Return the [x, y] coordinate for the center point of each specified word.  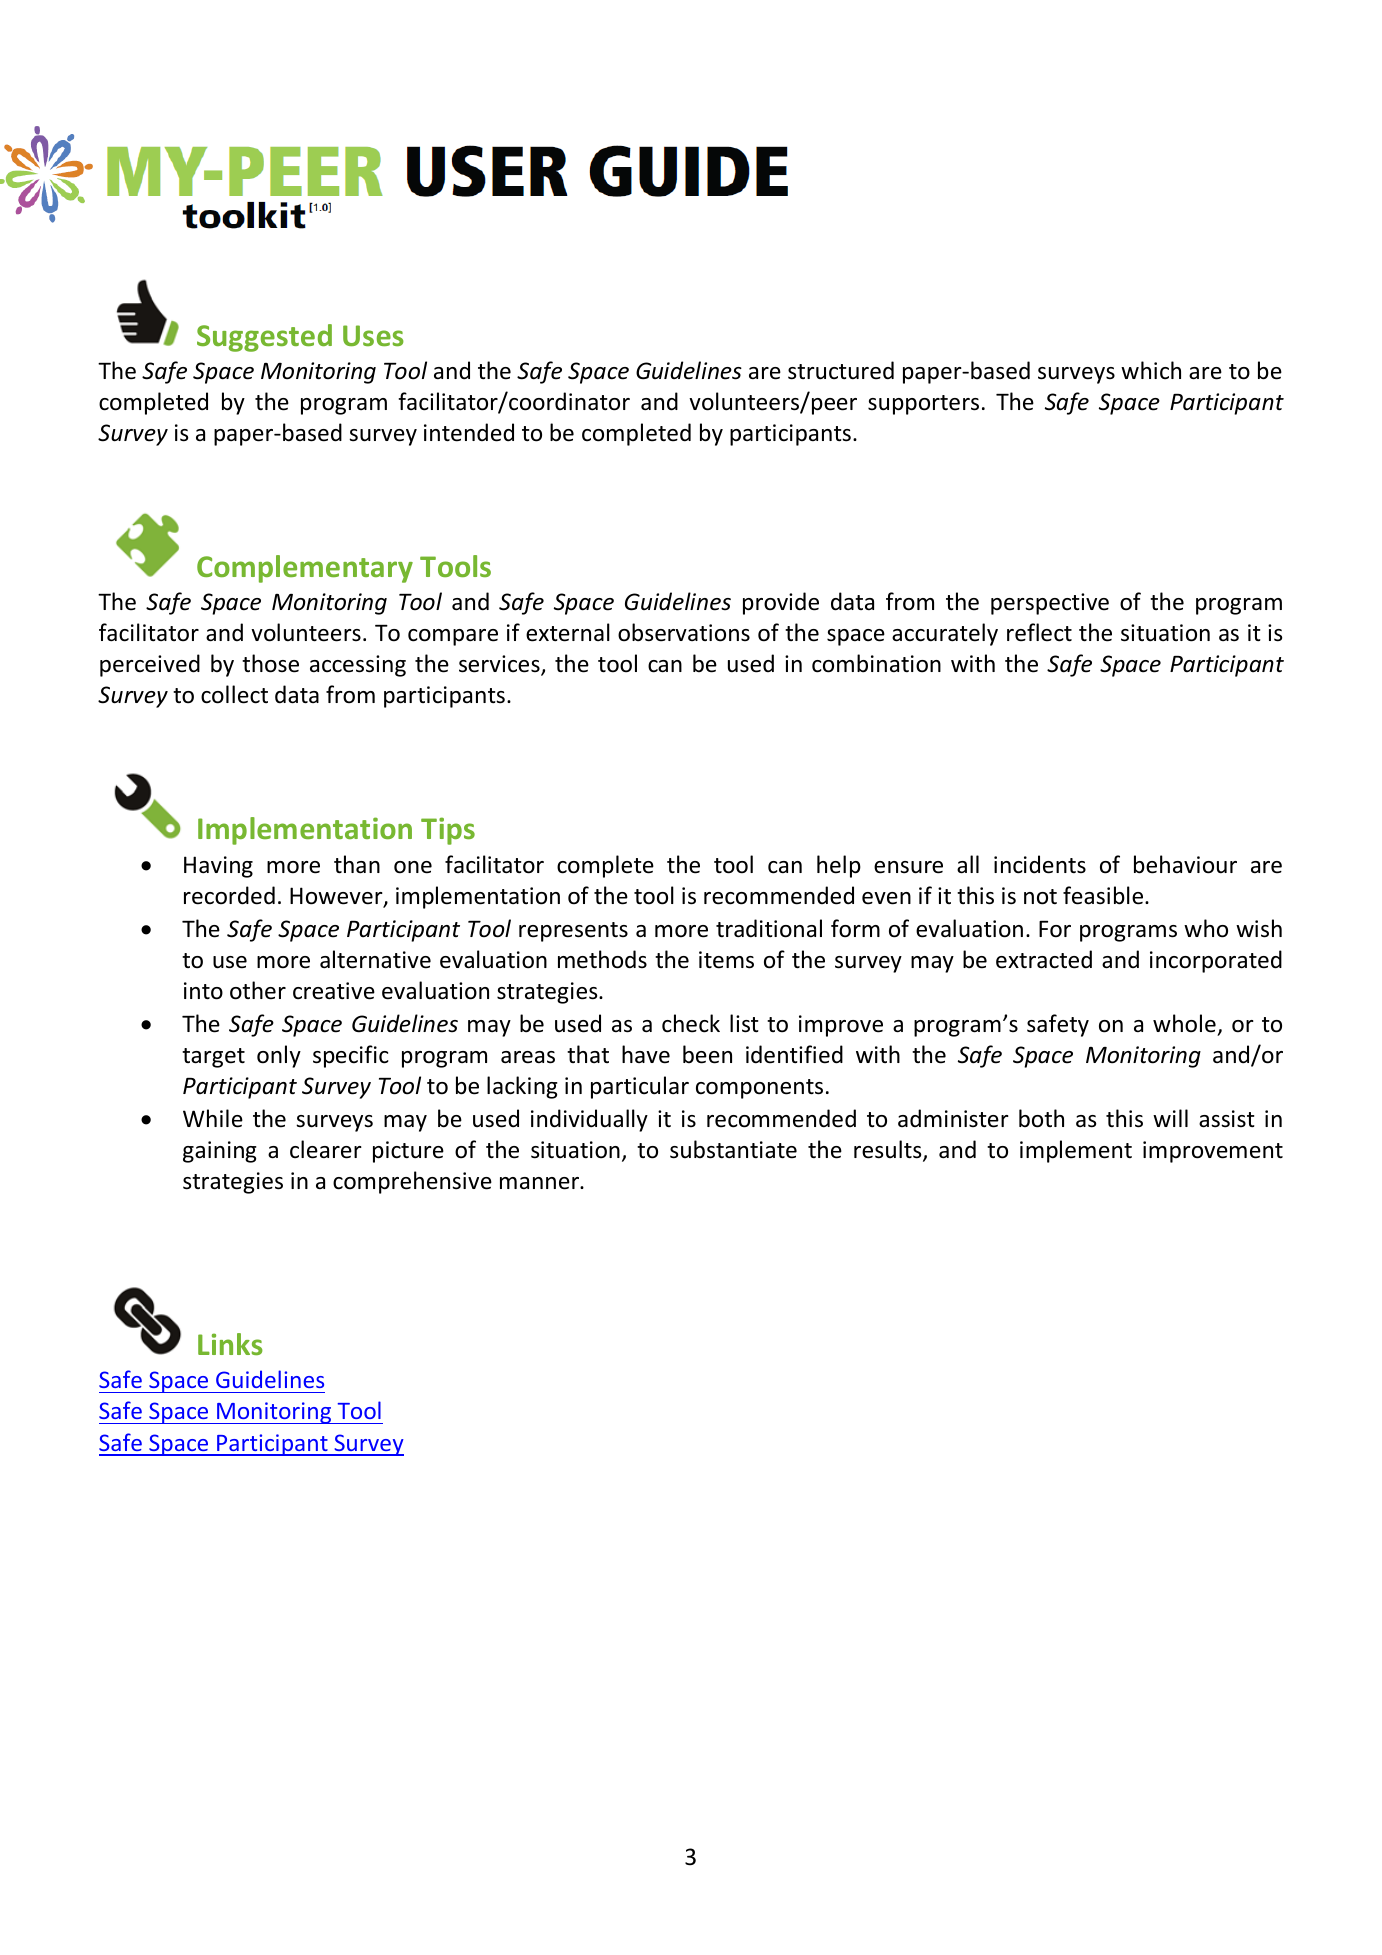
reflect [1039, 632]
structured [841, 370]
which [1151, 370]
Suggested [264, 338]
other [258, 990]
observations [684, 632]
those [270, 663]
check [691, 1023]
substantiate [733, 1149]
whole [1184, 1023]
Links [230, 1344]
